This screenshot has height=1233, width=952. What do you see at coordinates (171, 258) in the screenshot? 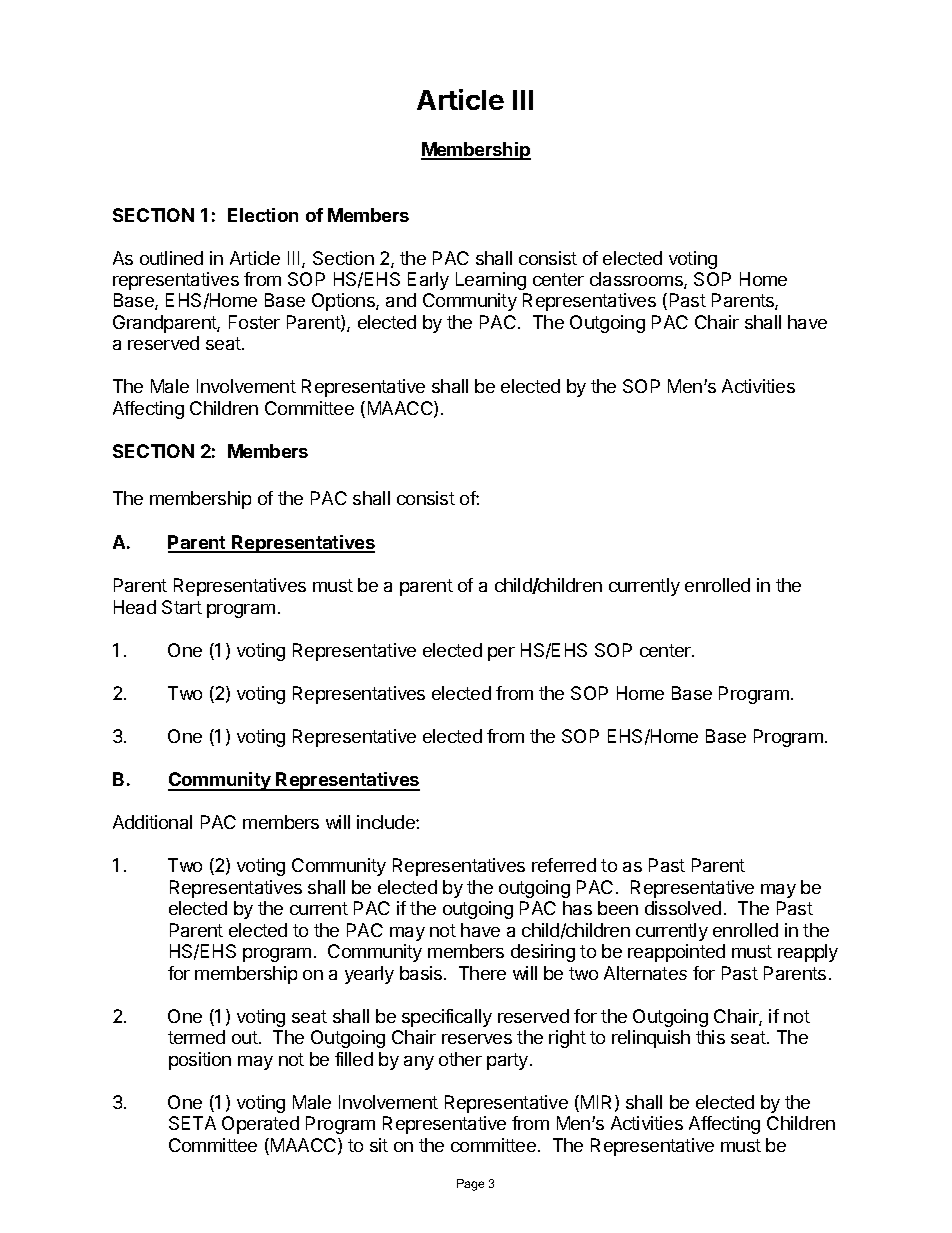
I see `outlined` at bounding box center [171, 258].
